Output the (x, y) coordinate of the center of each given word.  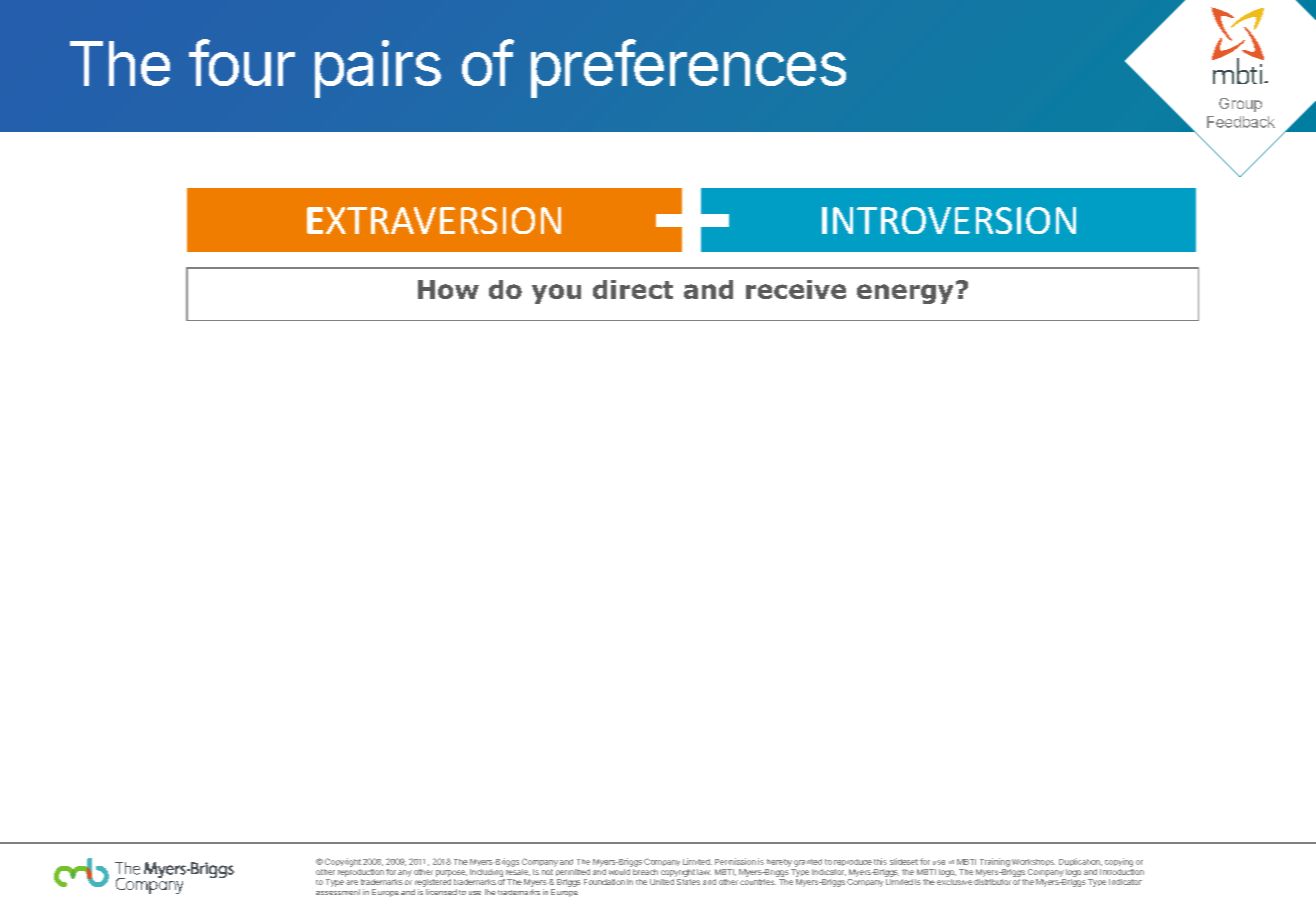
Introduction (1122, 870)
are (352, 882)
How (448, 289)
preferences (688, 68)
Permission (735, 861)
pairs (378, 69)
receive (796, 289)
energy (905, 294)
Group (1240, 105)
